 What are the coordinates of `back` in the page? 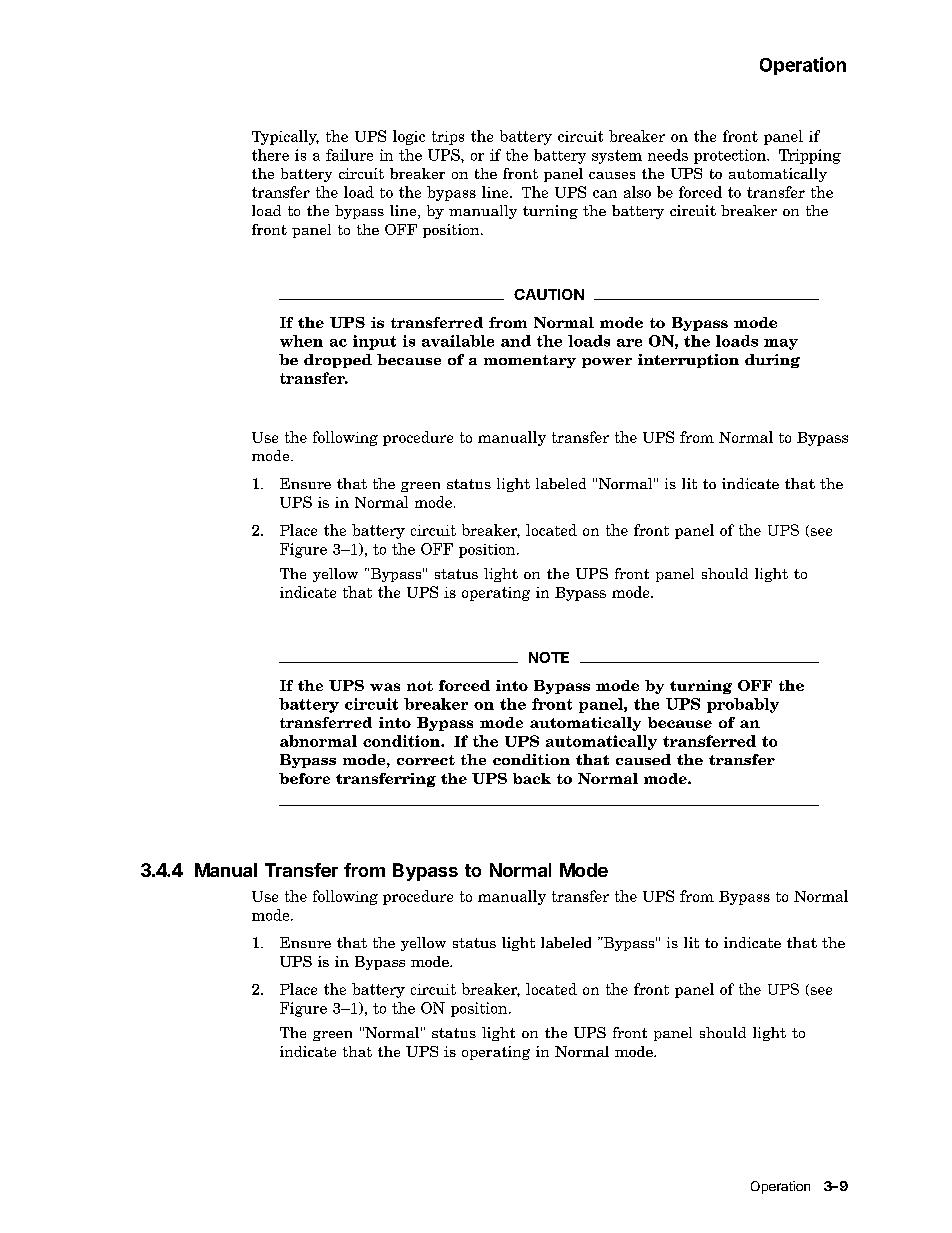 It's located at (532, 778).
